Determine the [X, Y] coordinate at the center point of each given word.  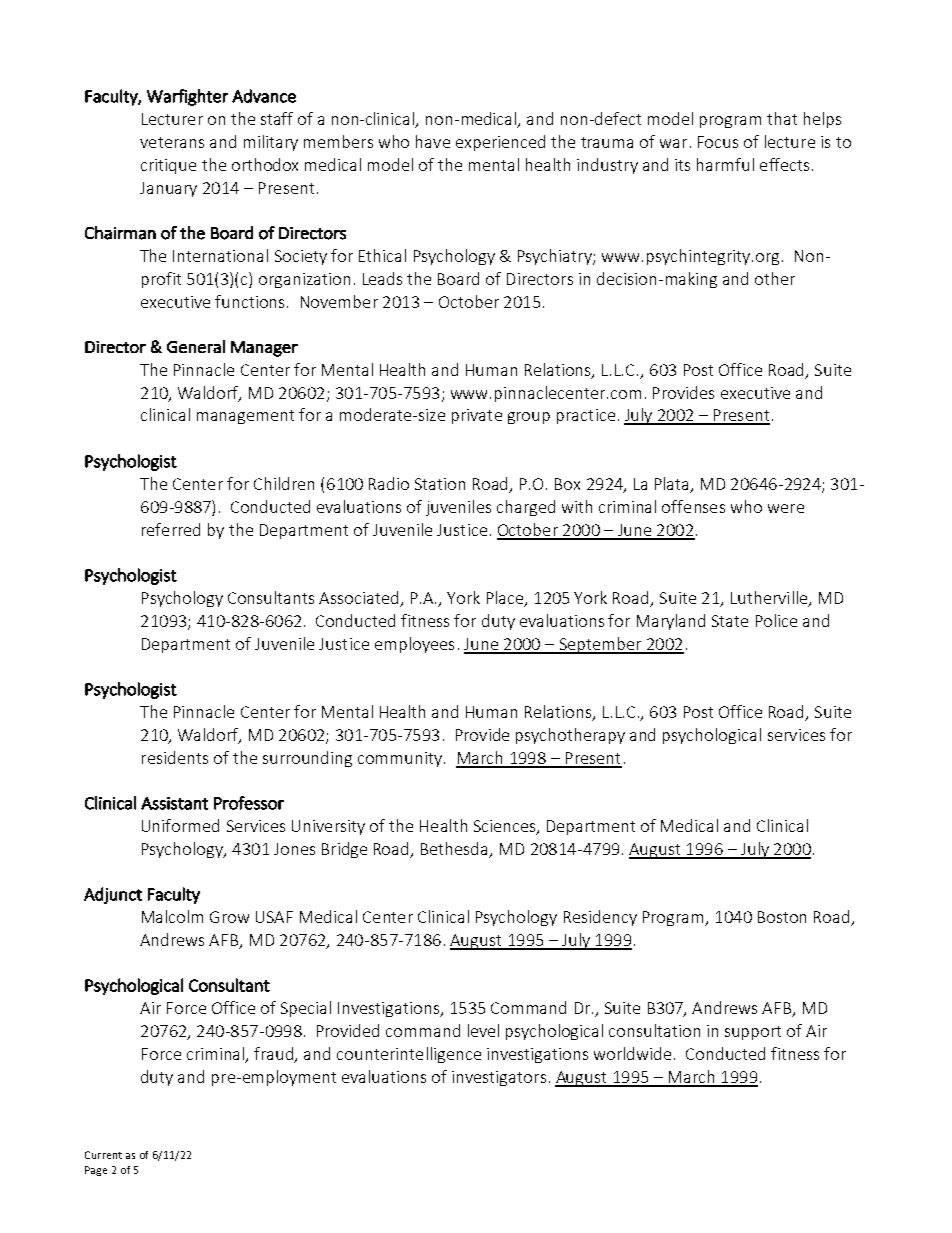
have [433, 141]
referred [171, 529]
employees [414, 645]
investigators [499, 1078]
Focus [718, 142]
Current [103, 1155]
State [730, 621]
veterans [172, 142]
